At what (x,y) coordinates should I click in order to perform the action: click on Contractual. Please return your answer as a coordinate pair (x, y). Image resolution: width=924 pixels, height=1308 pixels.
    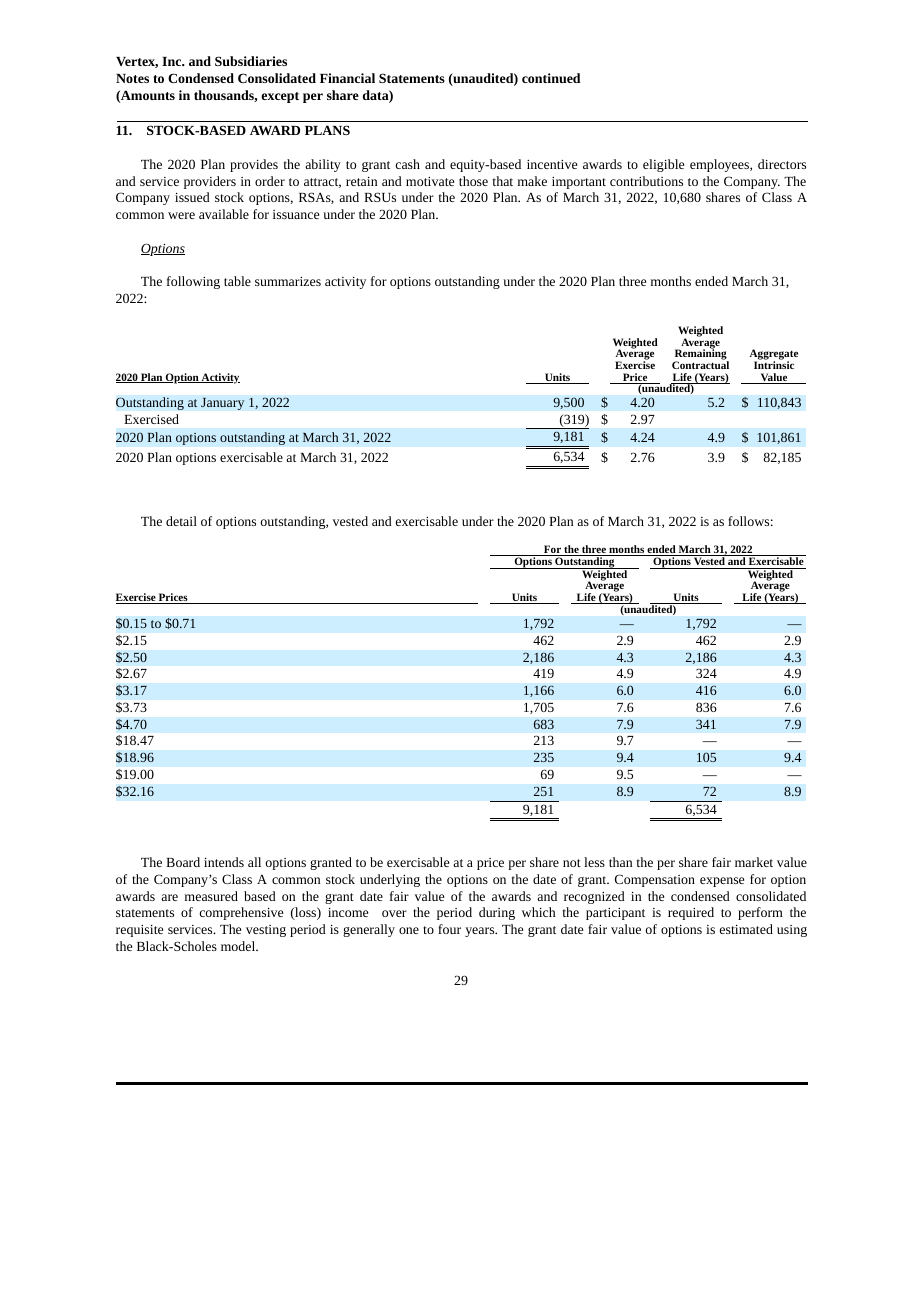
    Looking at the image, I should click on (700, 364).
